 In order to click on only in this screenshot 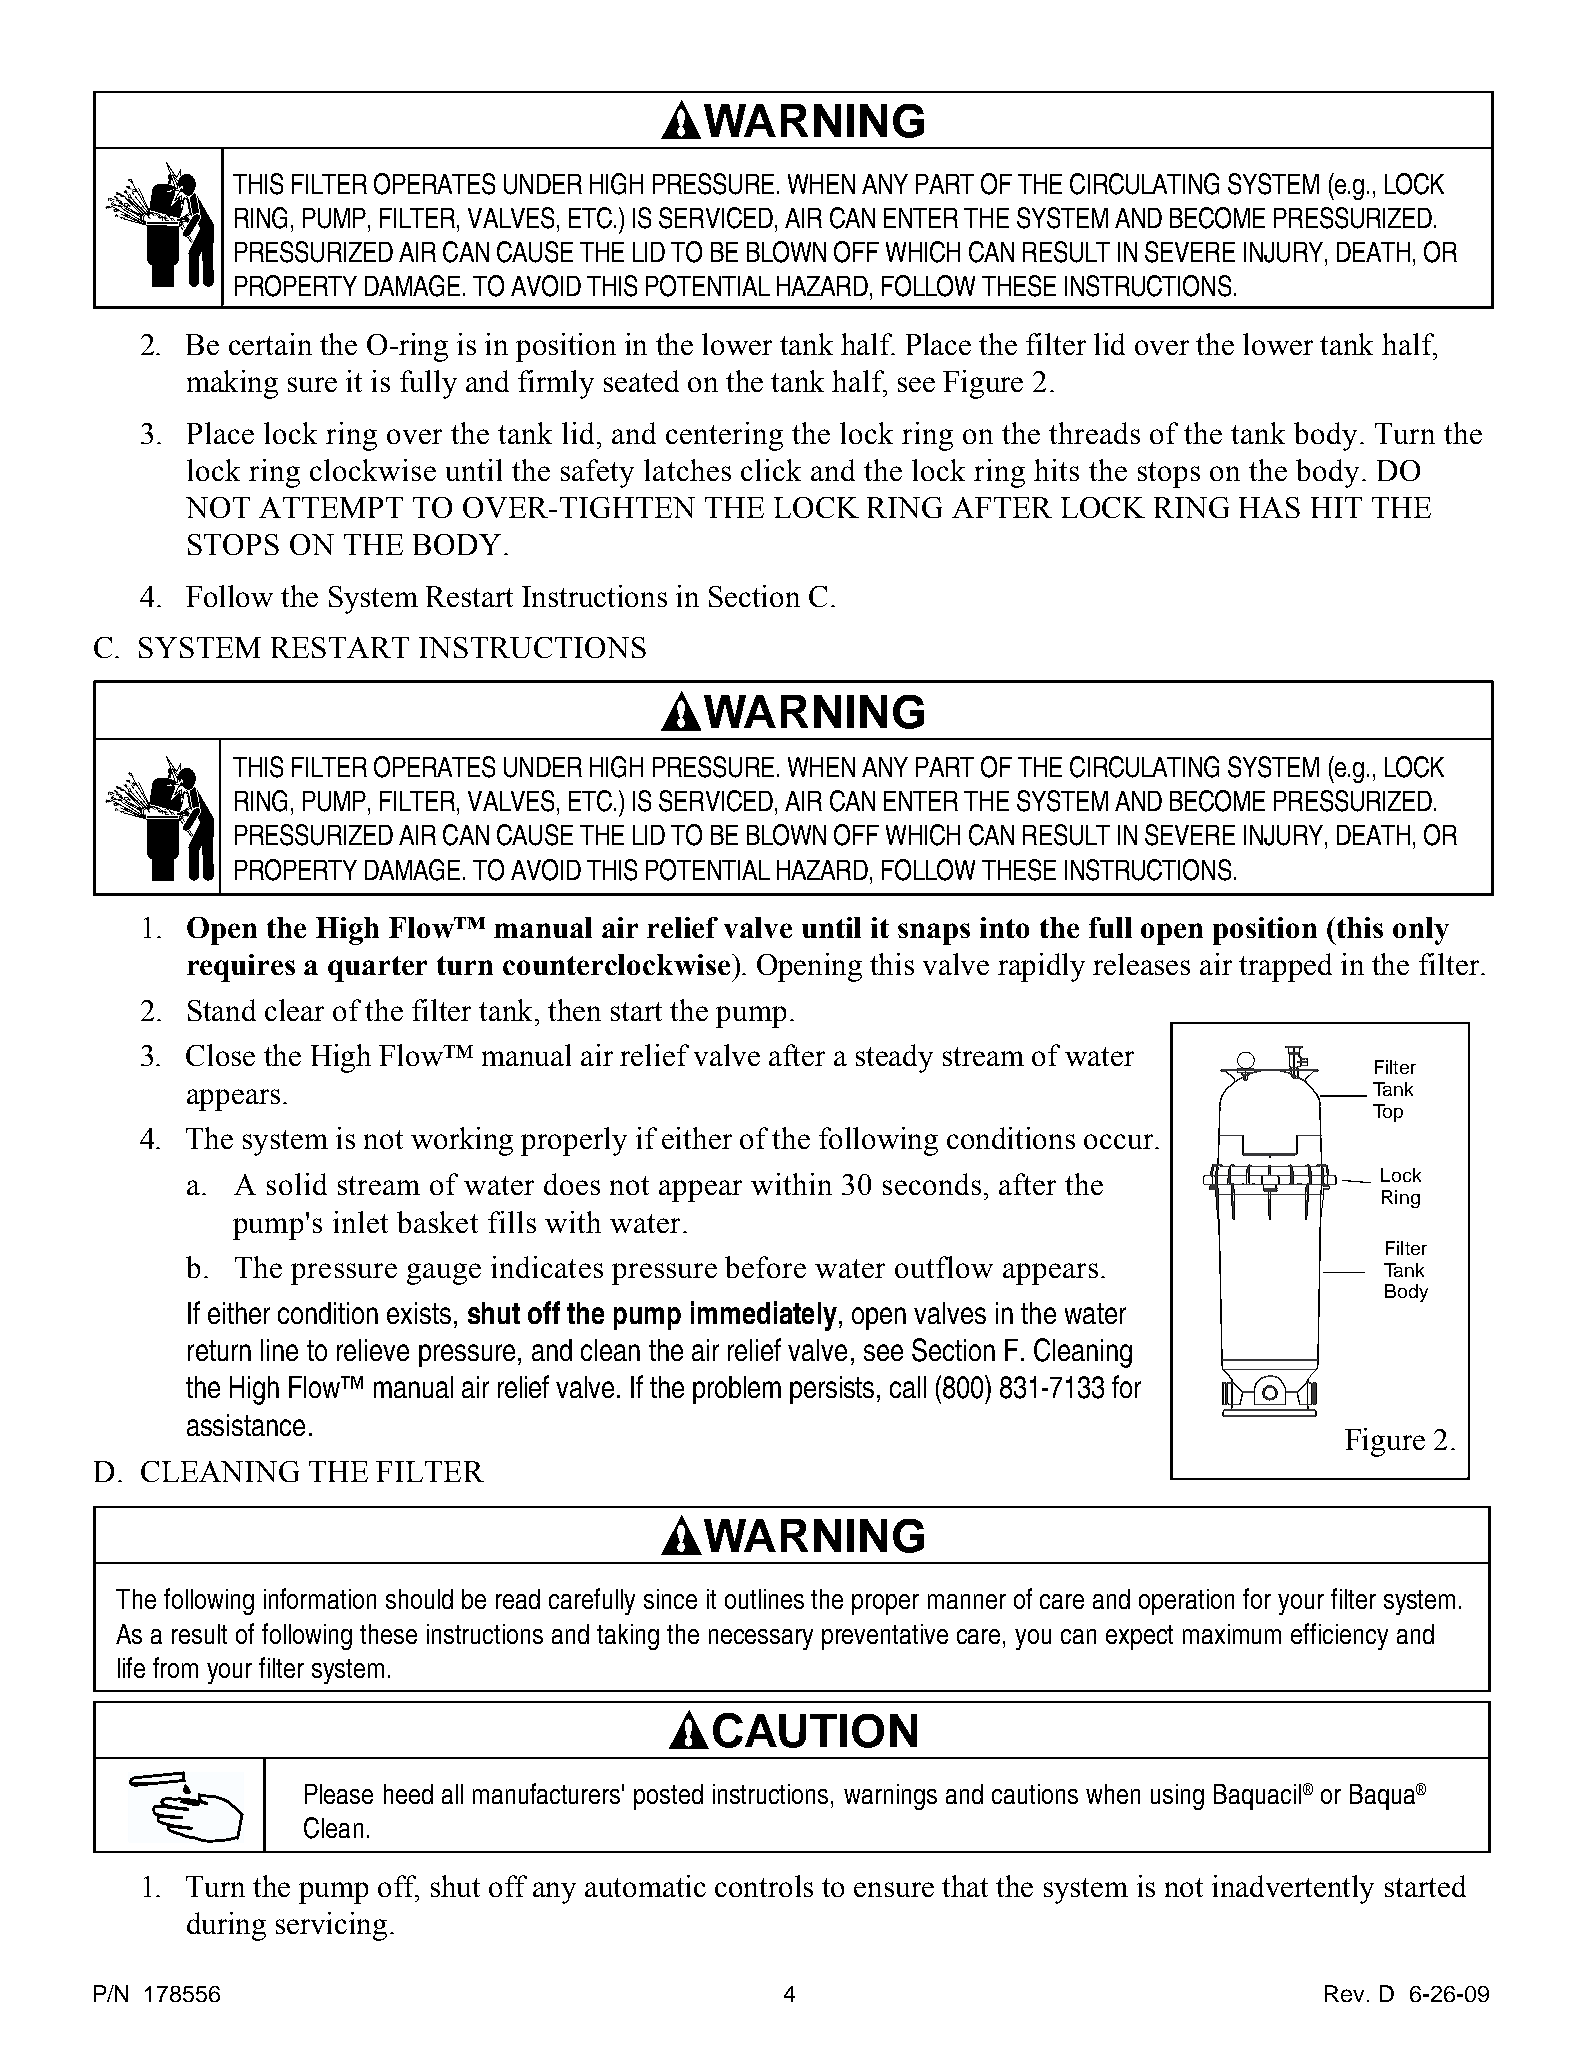, I will do `click(1421, 931)`.
